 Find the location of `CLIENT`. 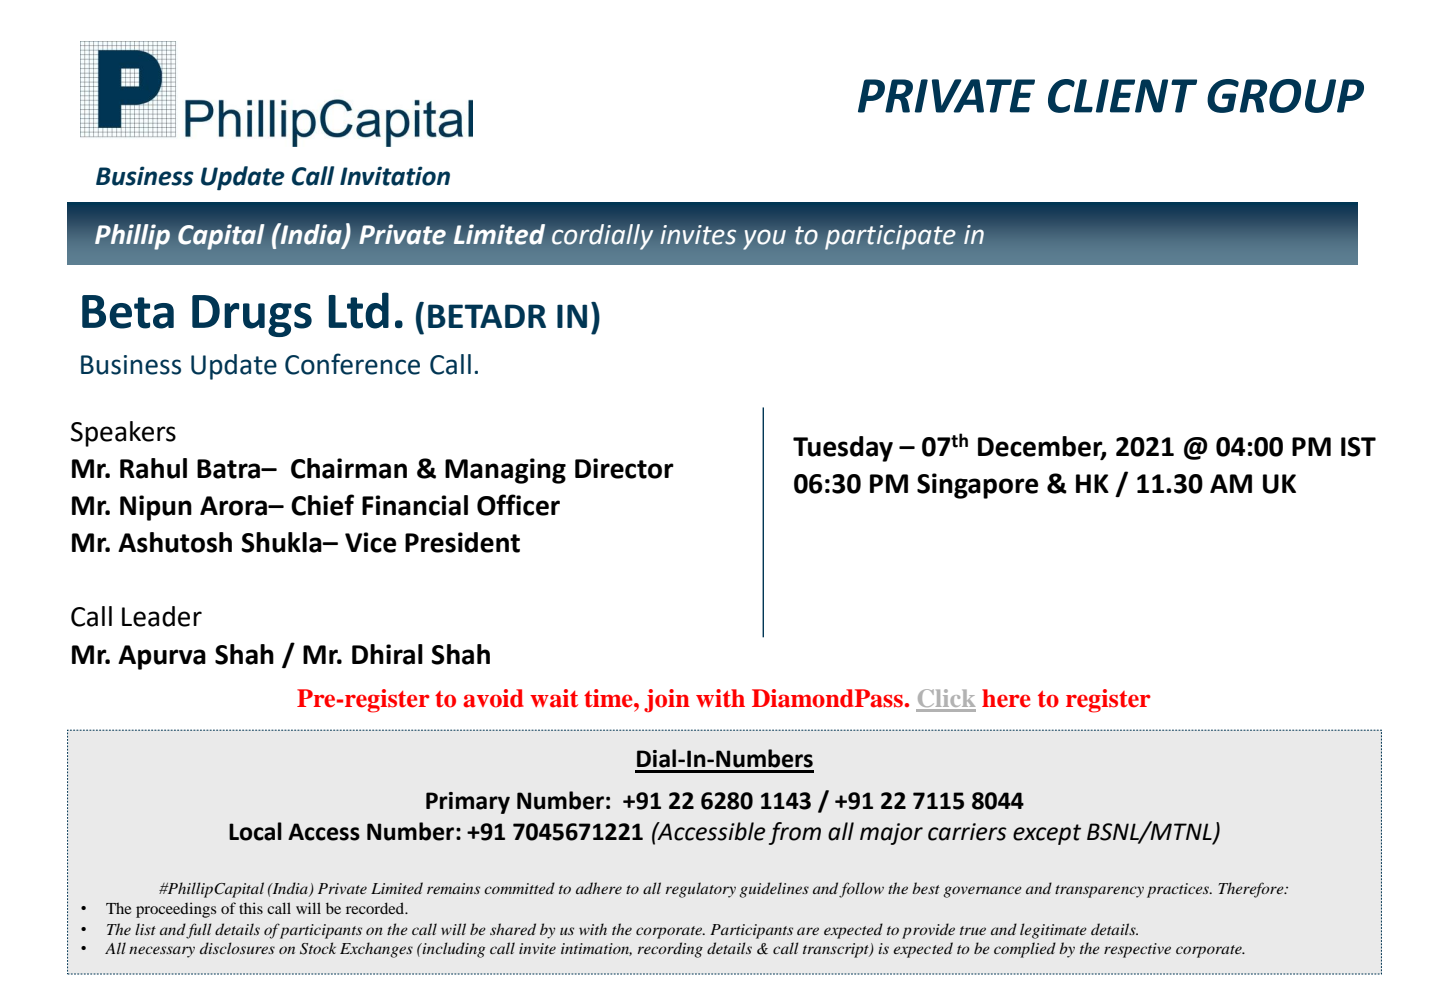

CLIENT is located at coordinates (1122, 96).
